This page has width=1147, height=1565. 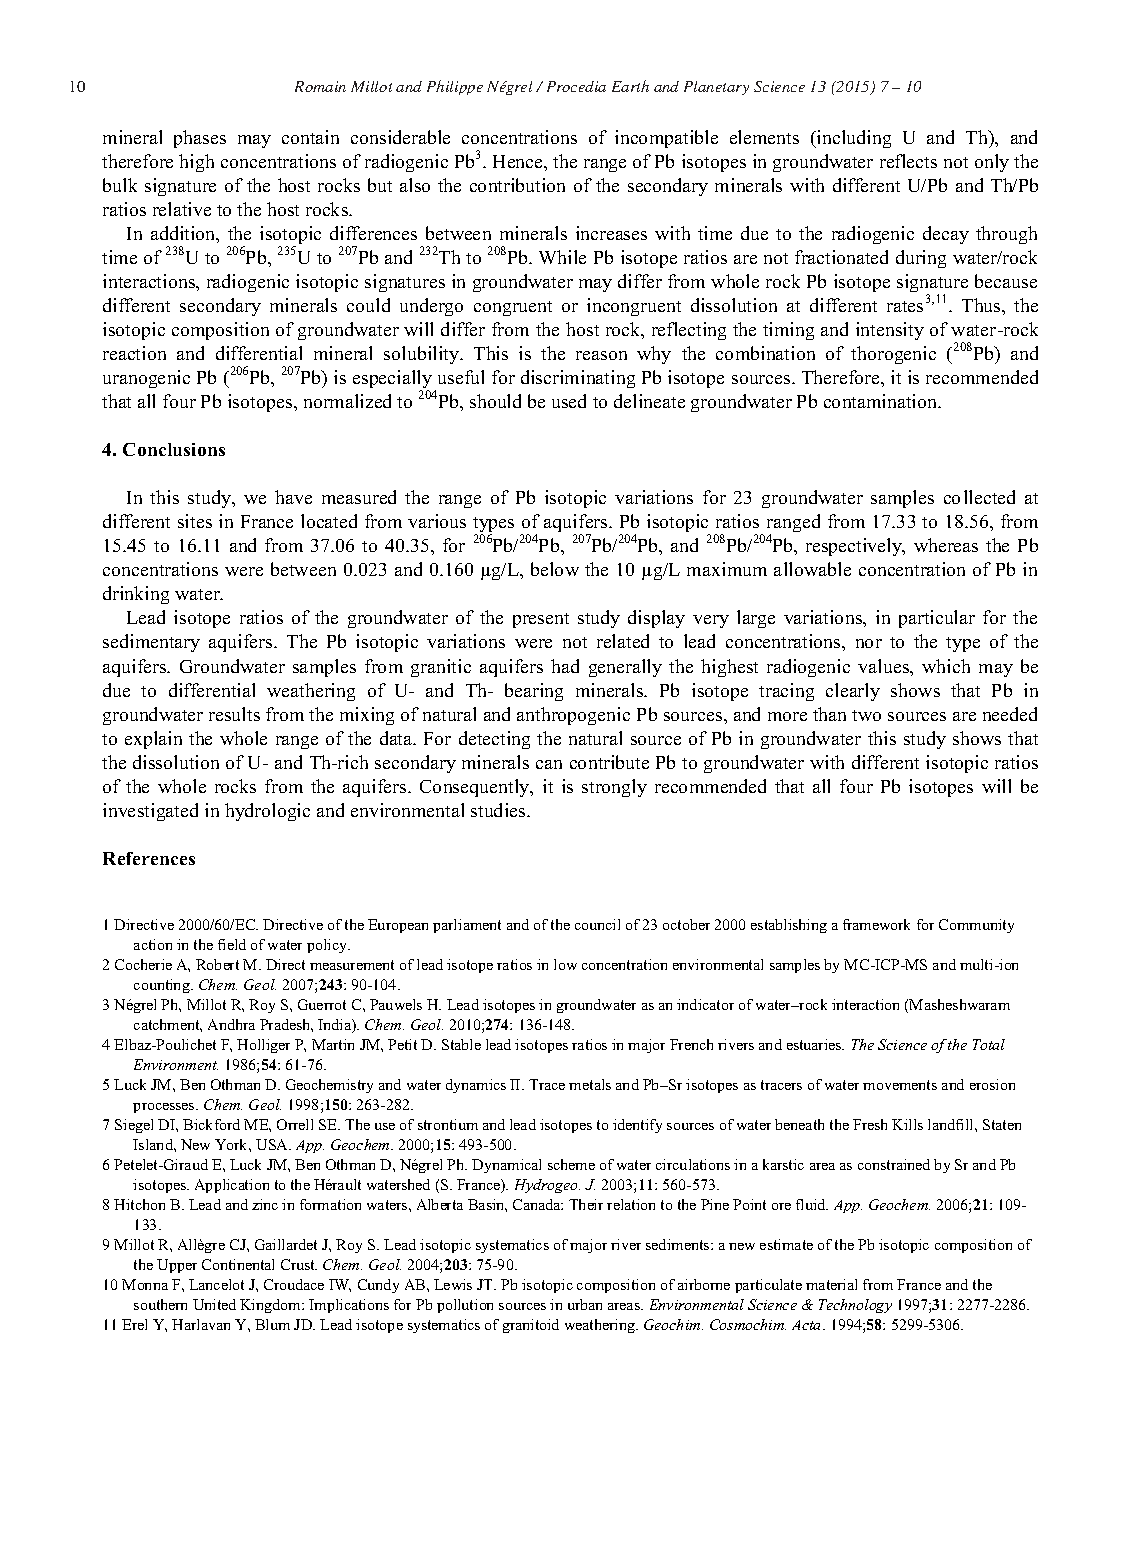 What do you see at coordinates (946, 545) in the page?
I see `whereas` at bounding box center [946, 545].
